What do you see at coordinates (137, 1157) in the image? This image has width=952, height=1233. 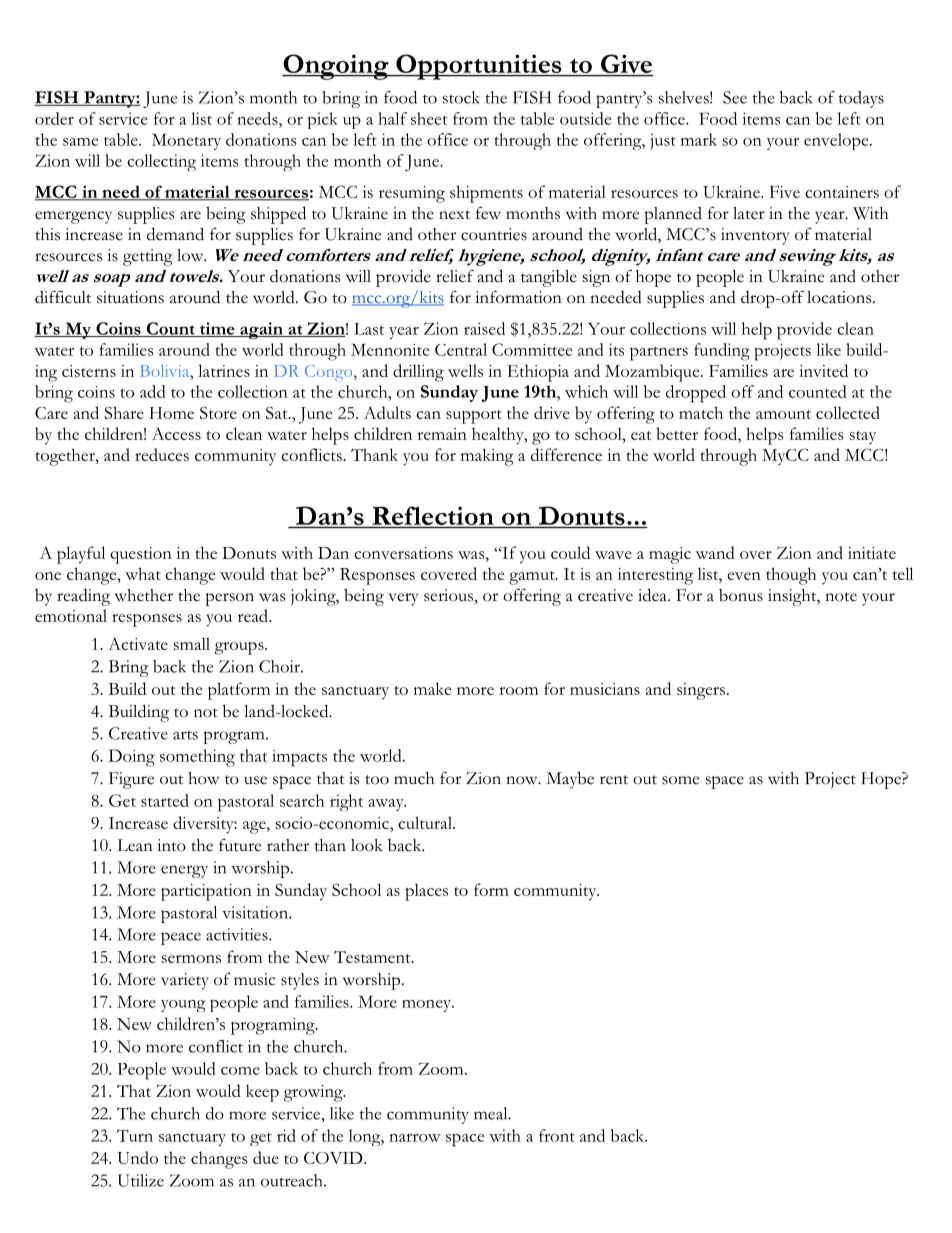 I see `Undo` at bounding box center [137, 1157].
